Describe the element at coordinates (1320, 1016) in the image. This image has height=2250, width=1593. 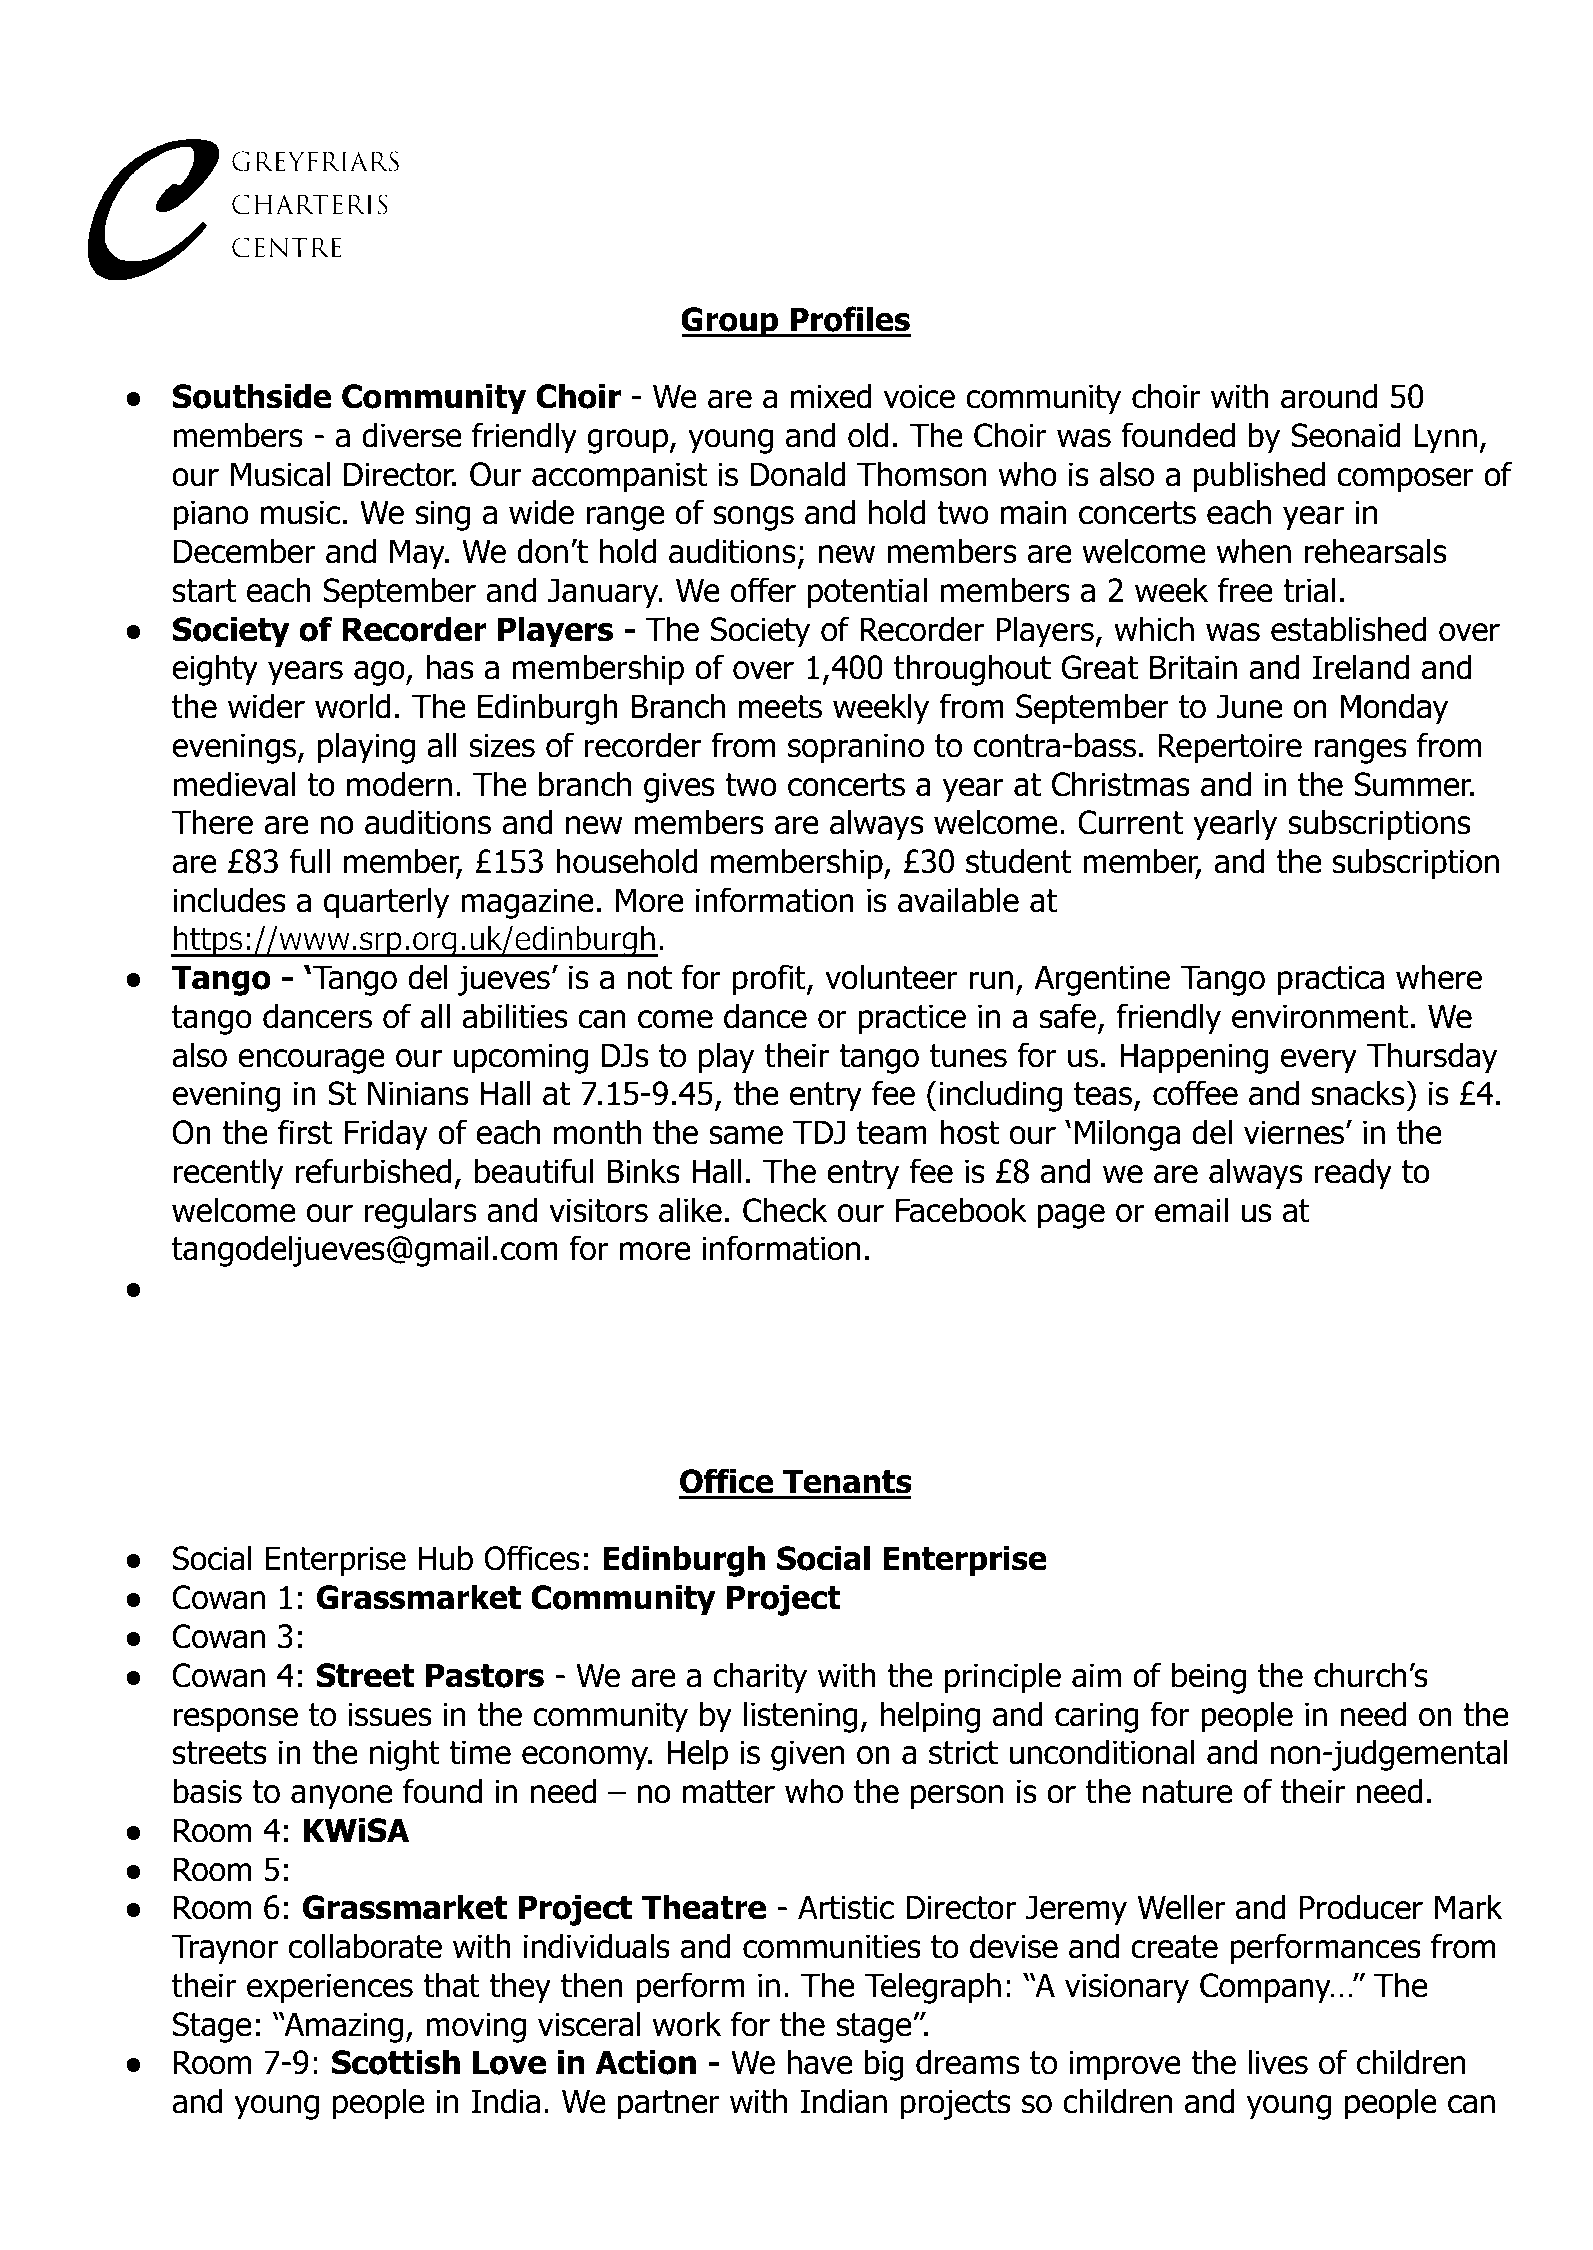
I see `environment` at that location.
